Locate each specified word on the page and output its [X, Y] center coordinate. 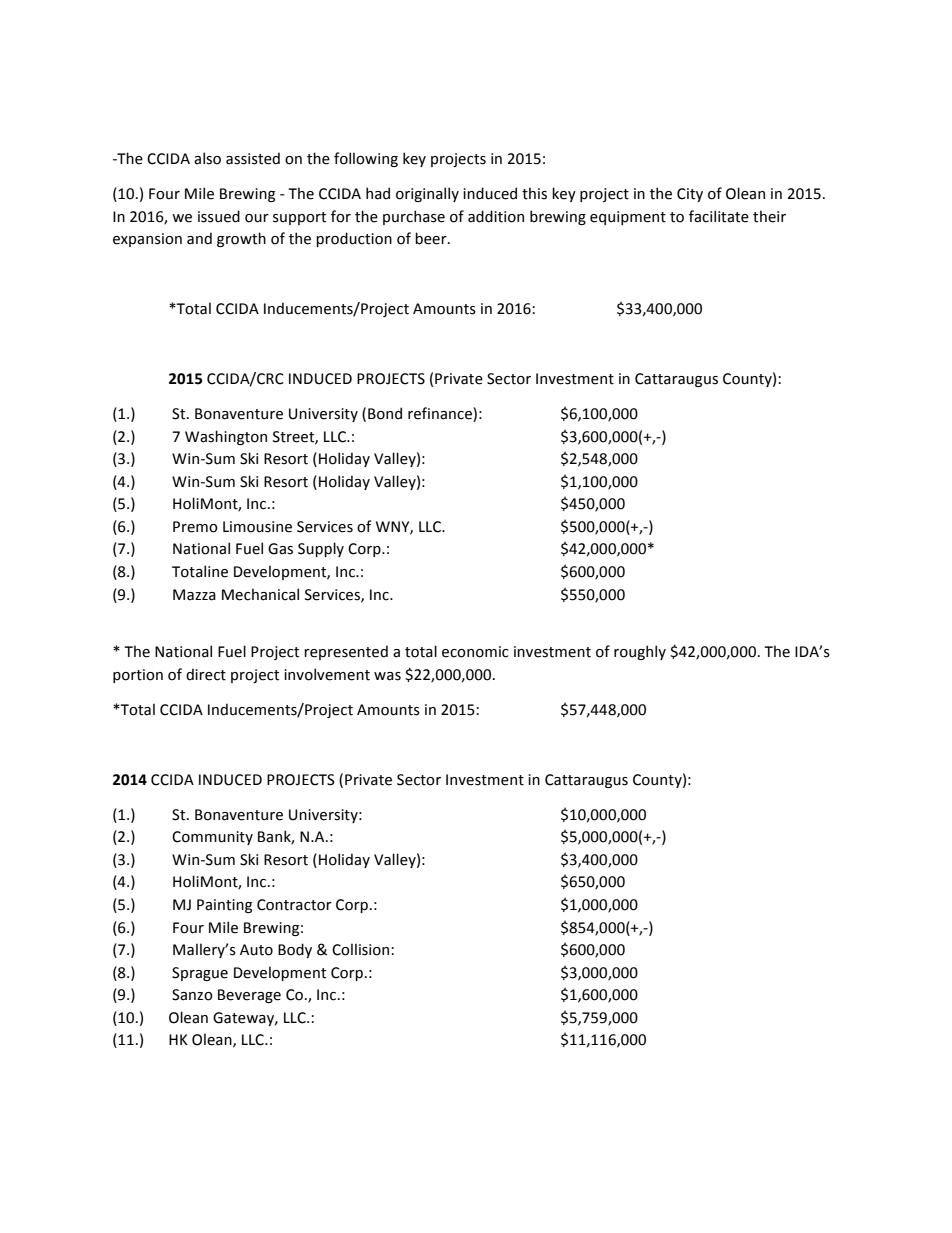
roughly [640, 652]
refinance [441, 414]
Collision [360, 949]
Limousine [257, 527]
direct [206, 674]
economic [475, 652]
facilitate [719, 216]
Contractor [294, 905]
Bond [385, 413]
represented [346, 652]
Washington [226, 437]
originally [427, 194]
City [690, 195]
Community [212, 838]
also [207, 158]
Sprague [200, 974]
